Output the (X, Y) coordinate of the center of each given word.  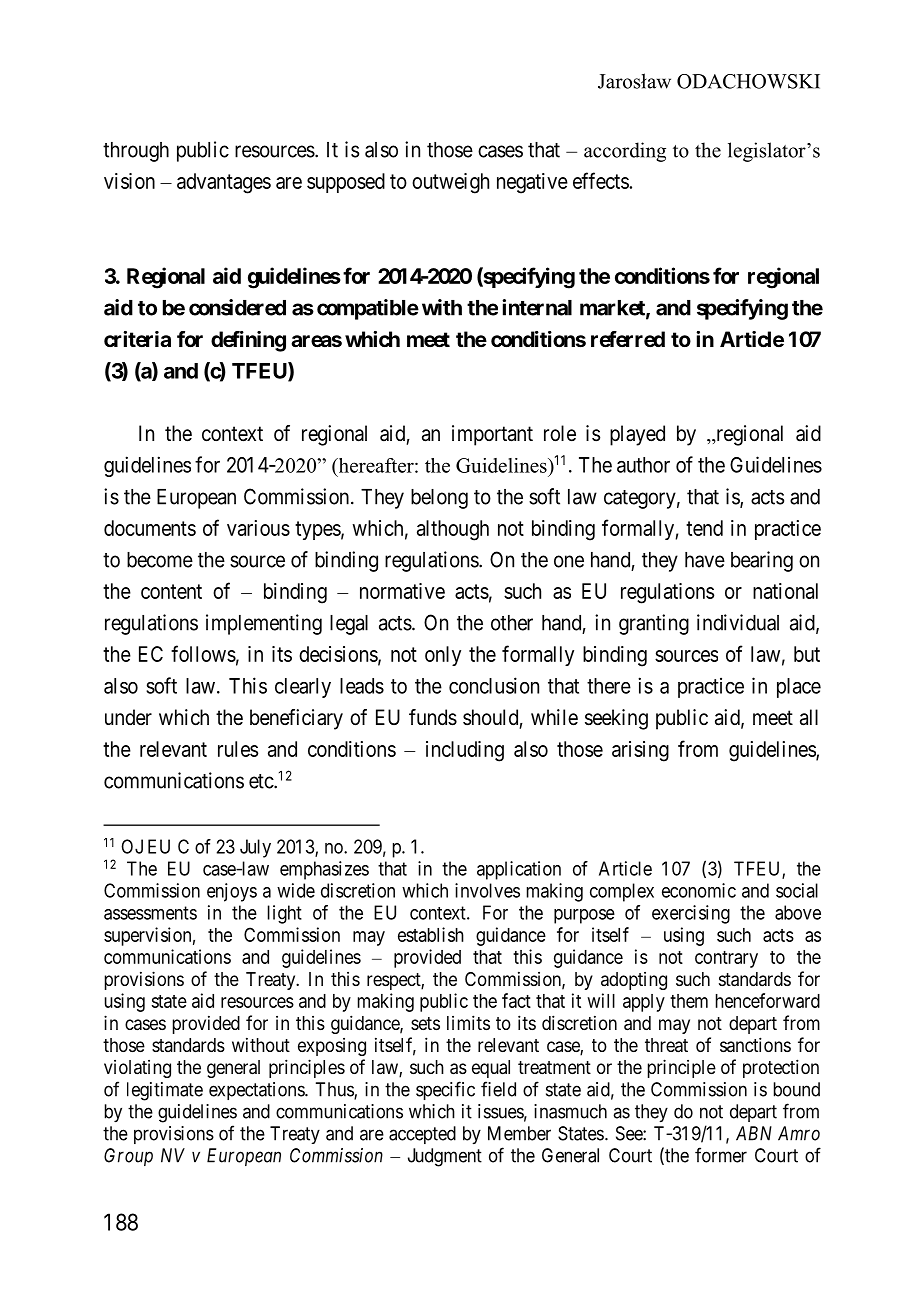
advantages (224, 183)
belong (439, 499)
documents (150, 528)
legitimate (165, 1091)
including (465, 751)
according (625, 152)
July (255, 848)
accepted (422, 1135)
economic (699, 890)
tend (704, 528)
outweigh (450, 183)
